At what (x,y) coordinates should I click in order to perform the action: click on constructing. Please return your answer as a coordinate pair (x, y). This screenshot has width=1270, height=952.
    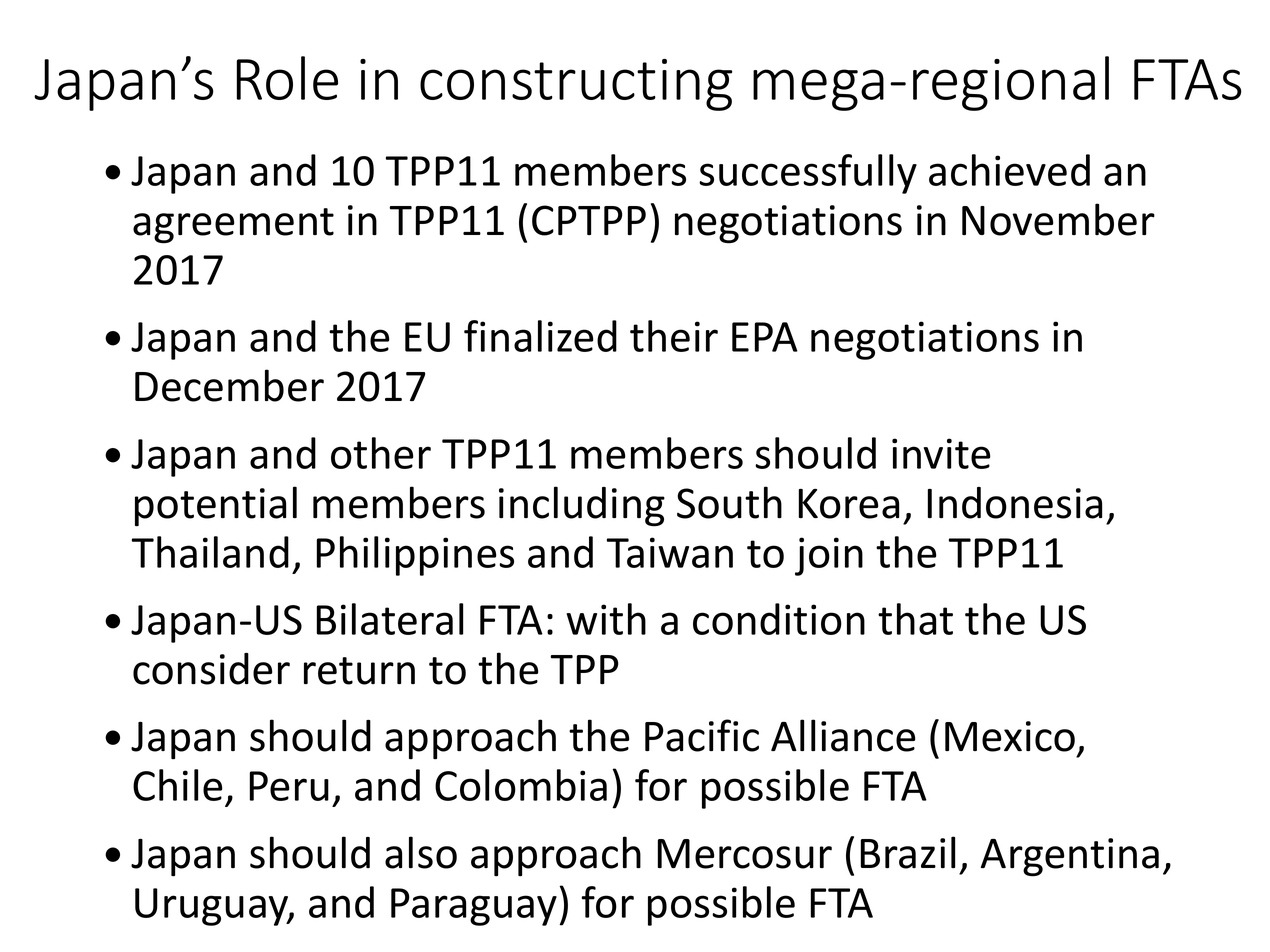
    Looking at the image, I should click on (576, 85).
